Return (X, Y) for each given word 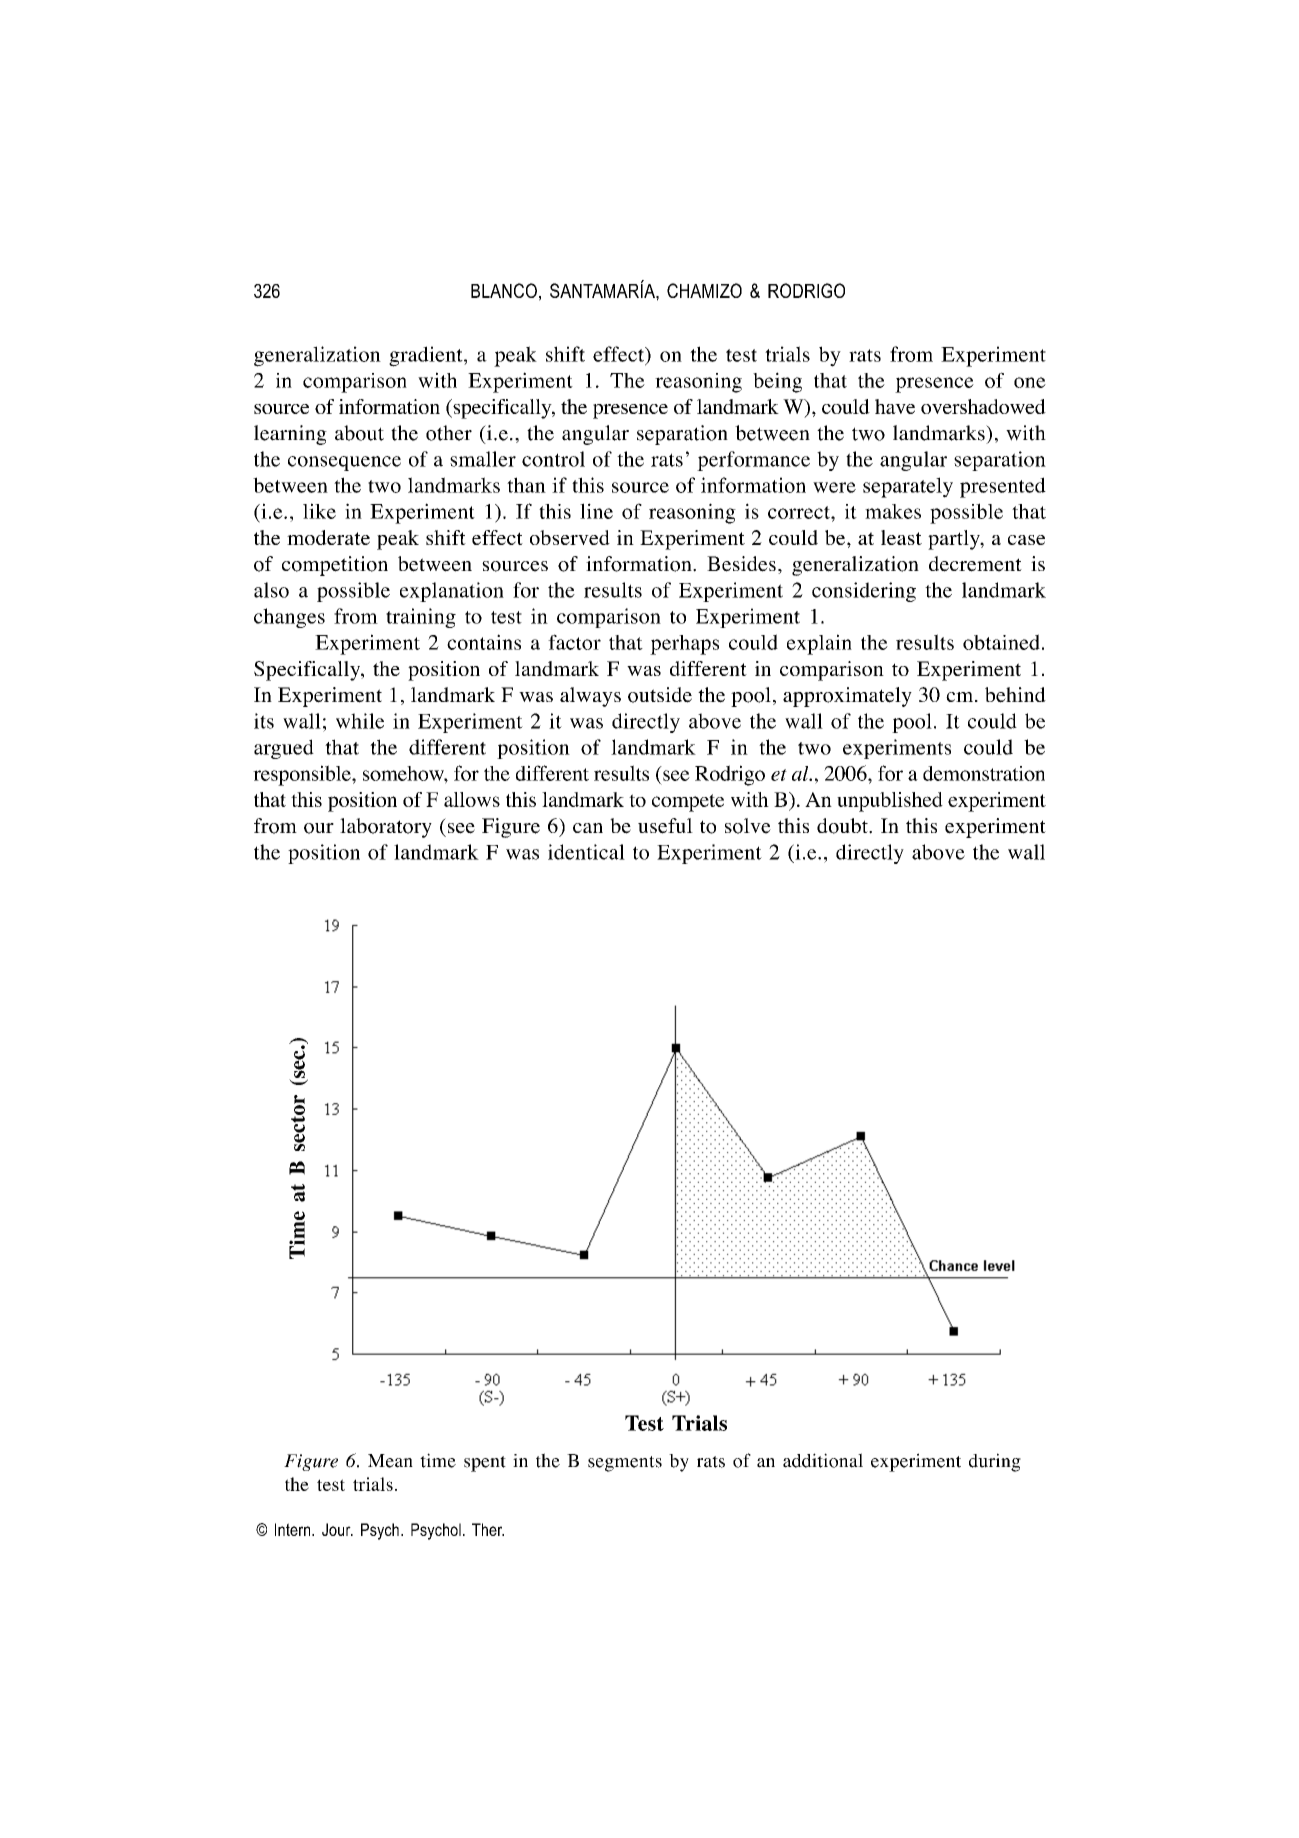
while (360, 721)
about (359, 433)
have (895, 406)
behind (1015, 695)
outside (660, 695)
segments (625, 1464)
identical (586, 852)
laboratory (386, 828)
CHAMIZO (704, 290)
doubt (843, 826)
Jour (337, 1529)
